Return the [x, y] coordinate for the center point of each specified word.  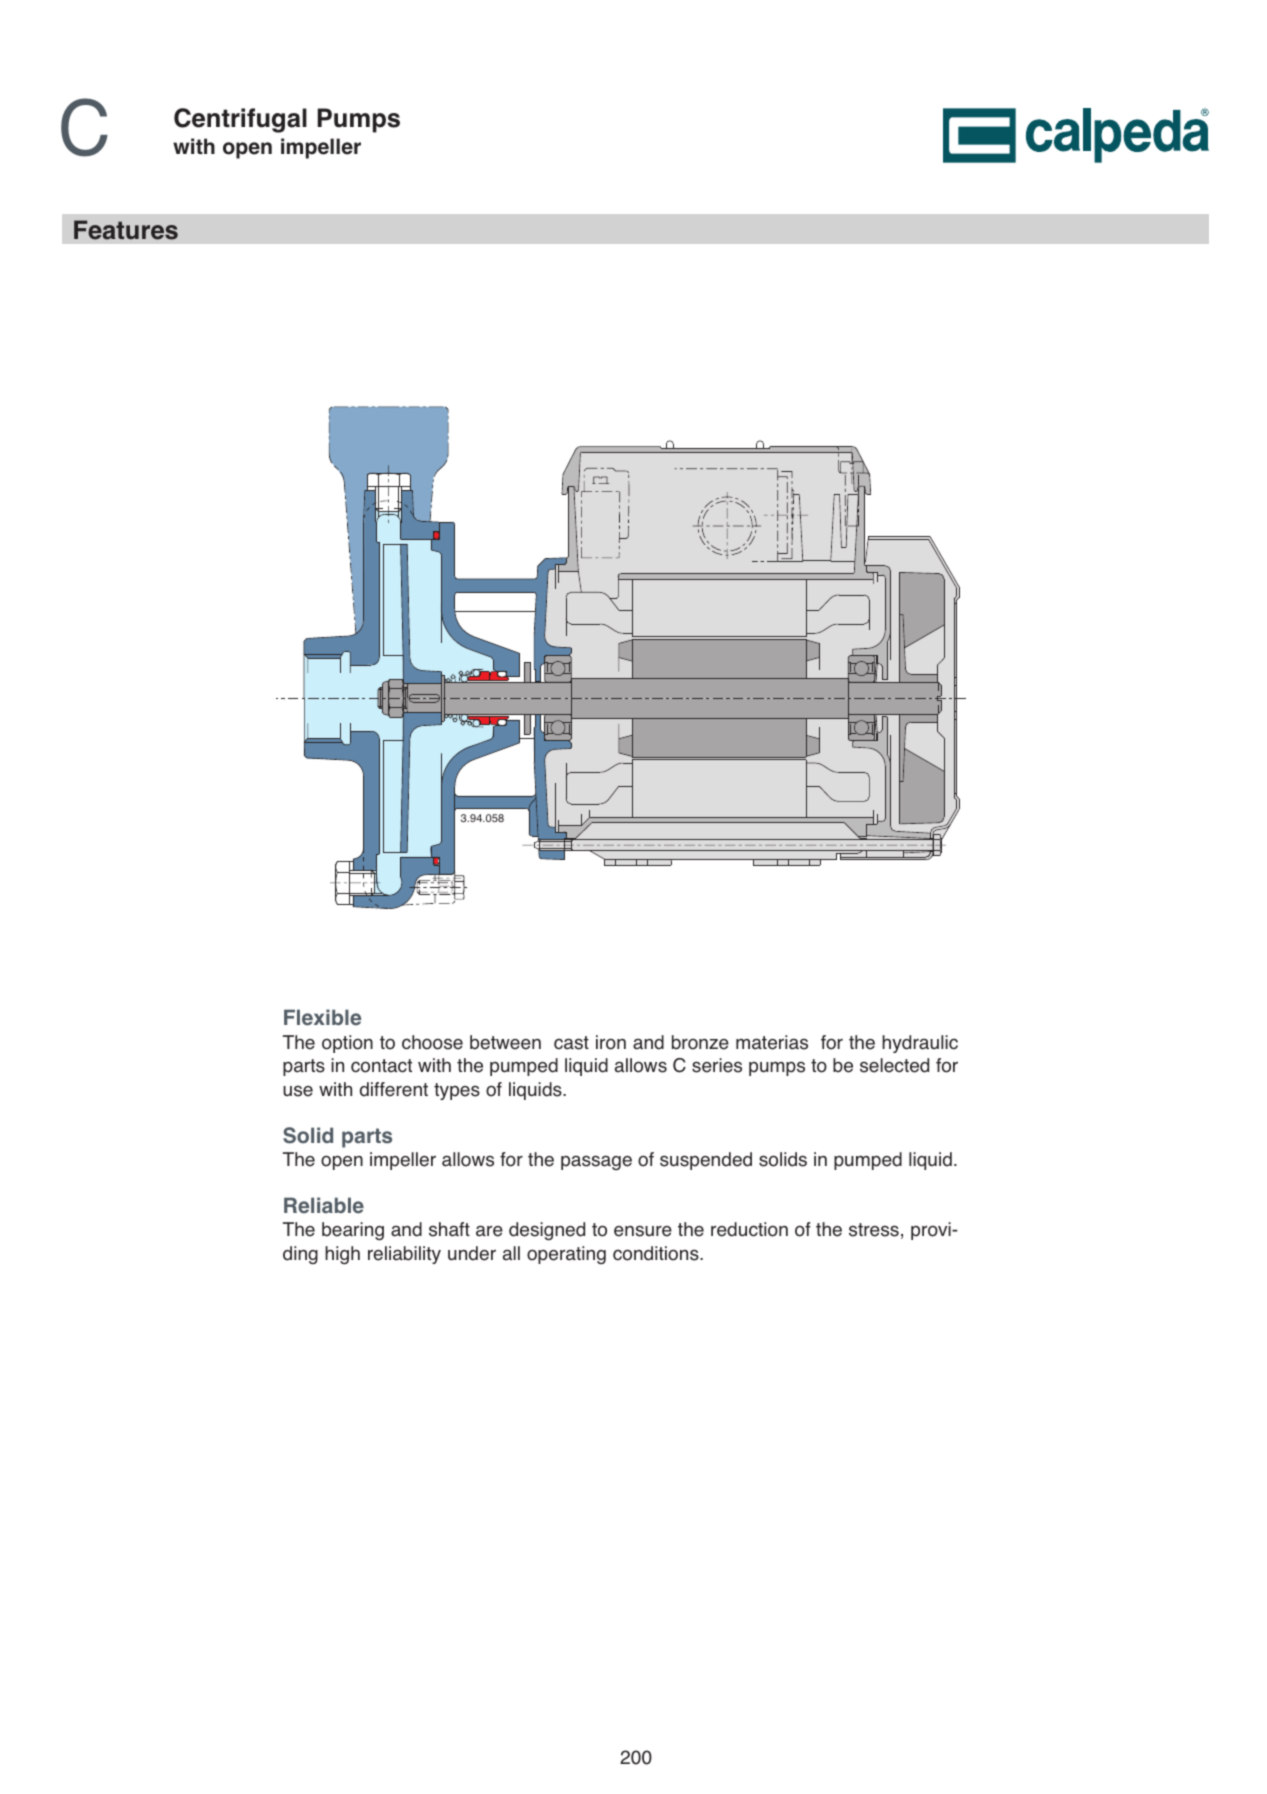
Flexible [322, 1017]
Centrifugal [240, 120]
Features [126, 230]
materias [772, 1042]
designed [547, 1231]
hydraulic [920, 1044]
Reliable [324, 1205]
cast [571, 1043]
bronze [700, 1042]
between [505, 1042]
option [347, 1044]
